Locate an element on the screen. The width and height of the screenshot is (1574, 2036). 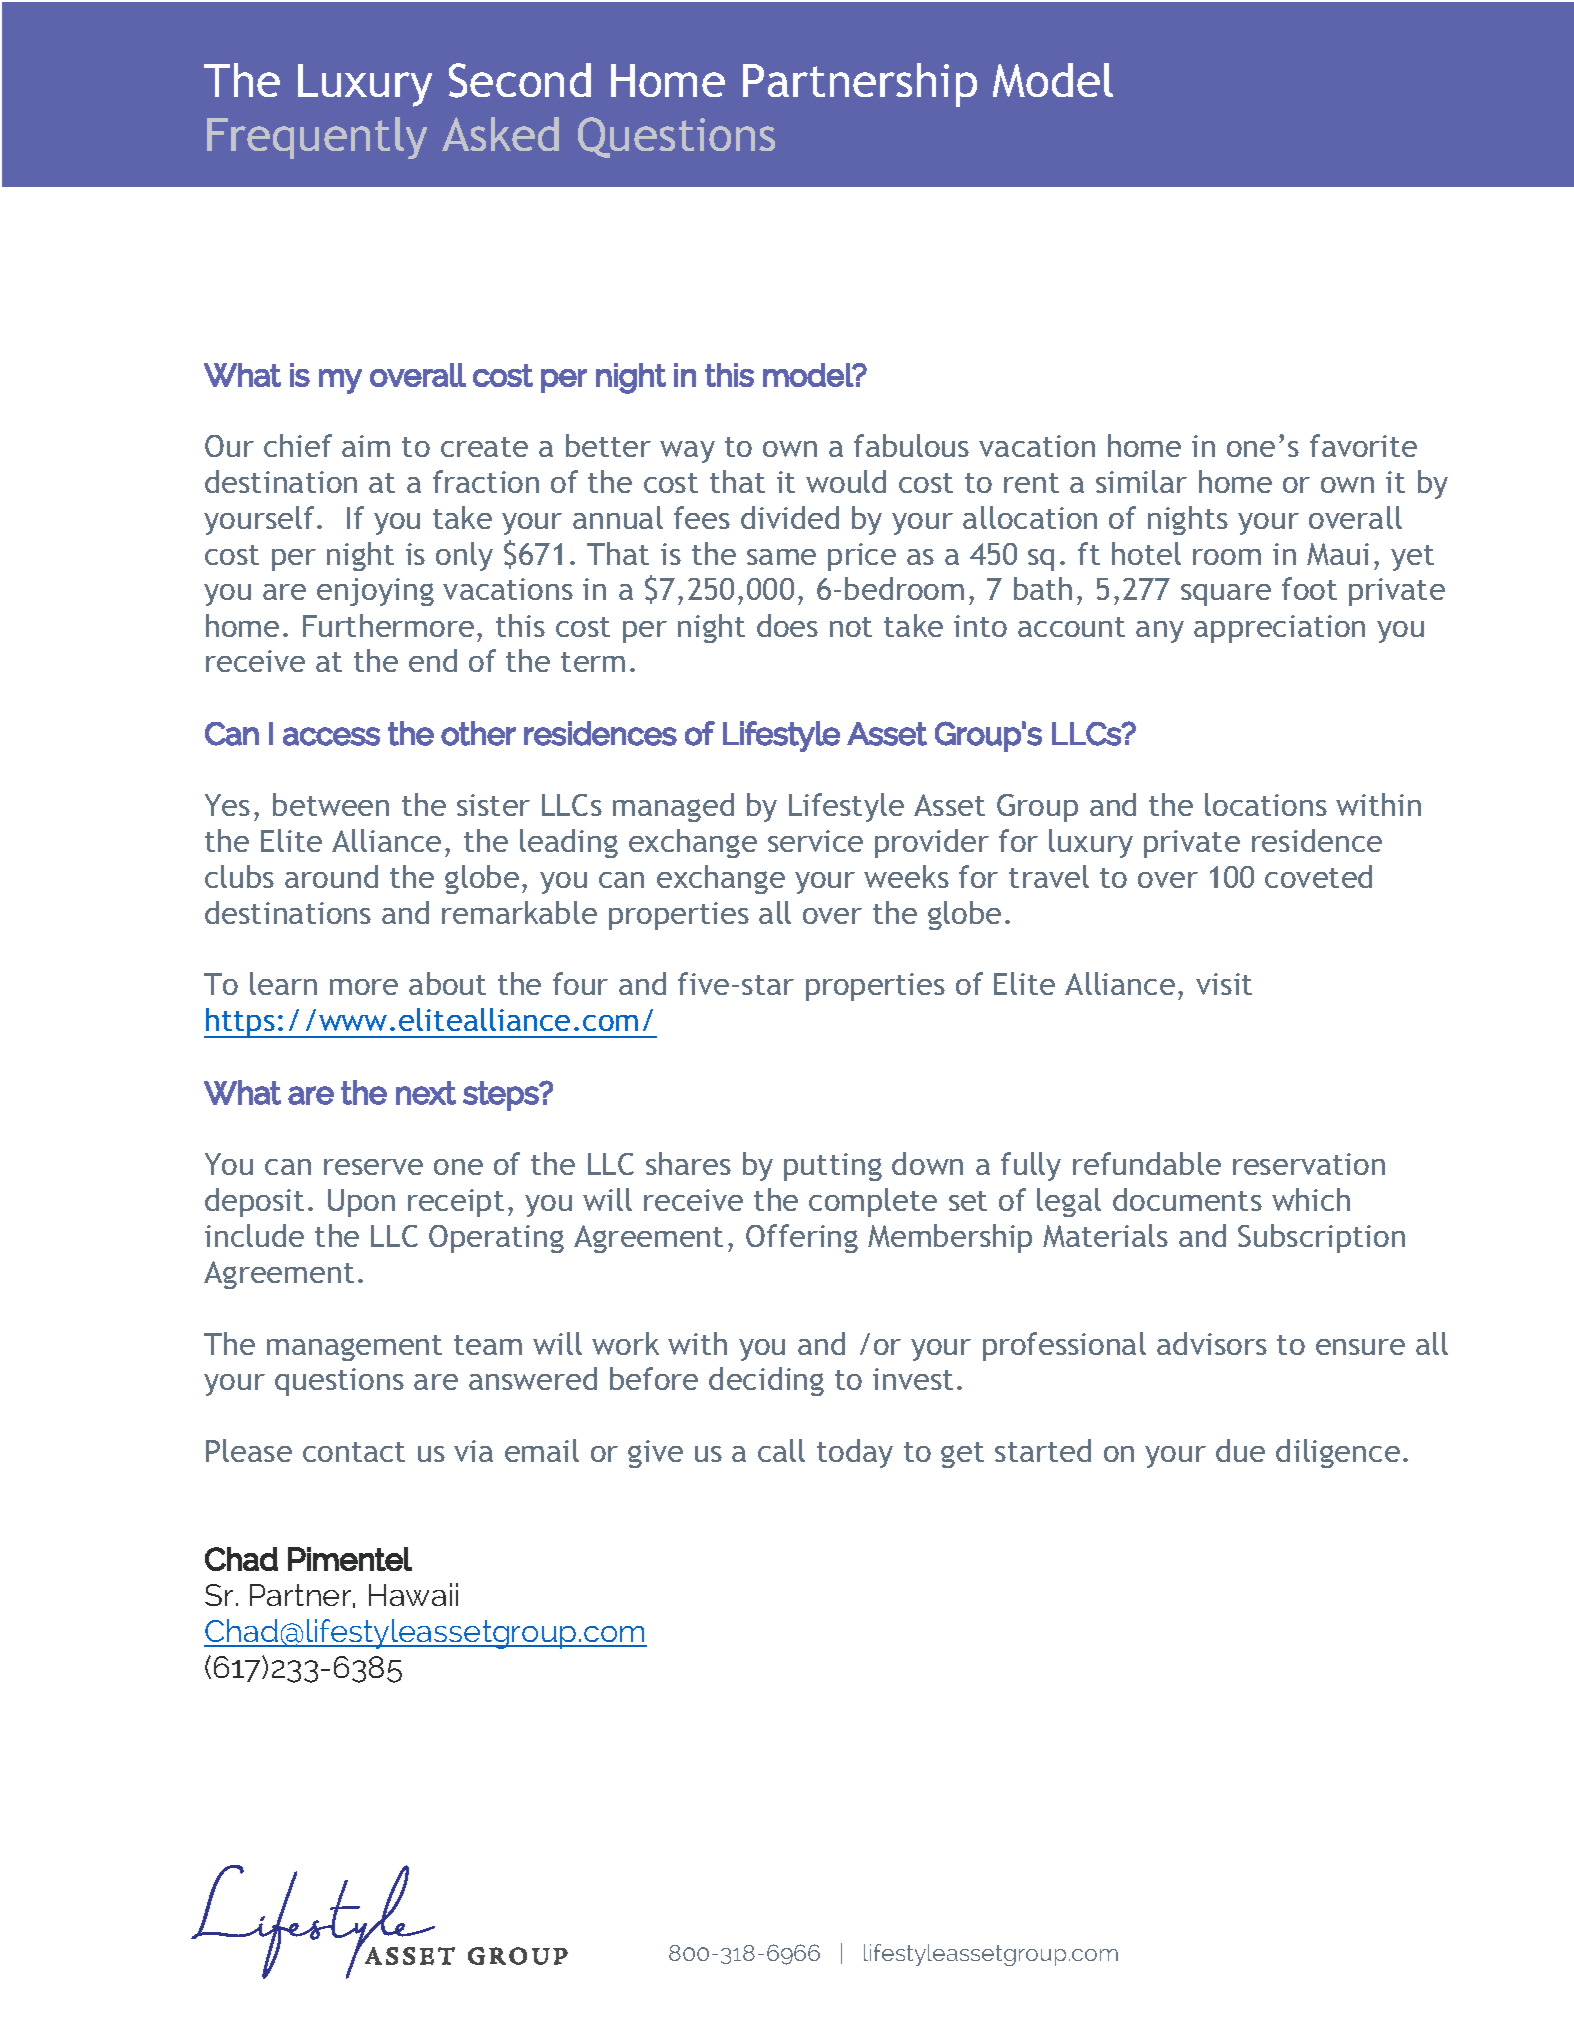
Frequently is located at coordinates (317, 138).
